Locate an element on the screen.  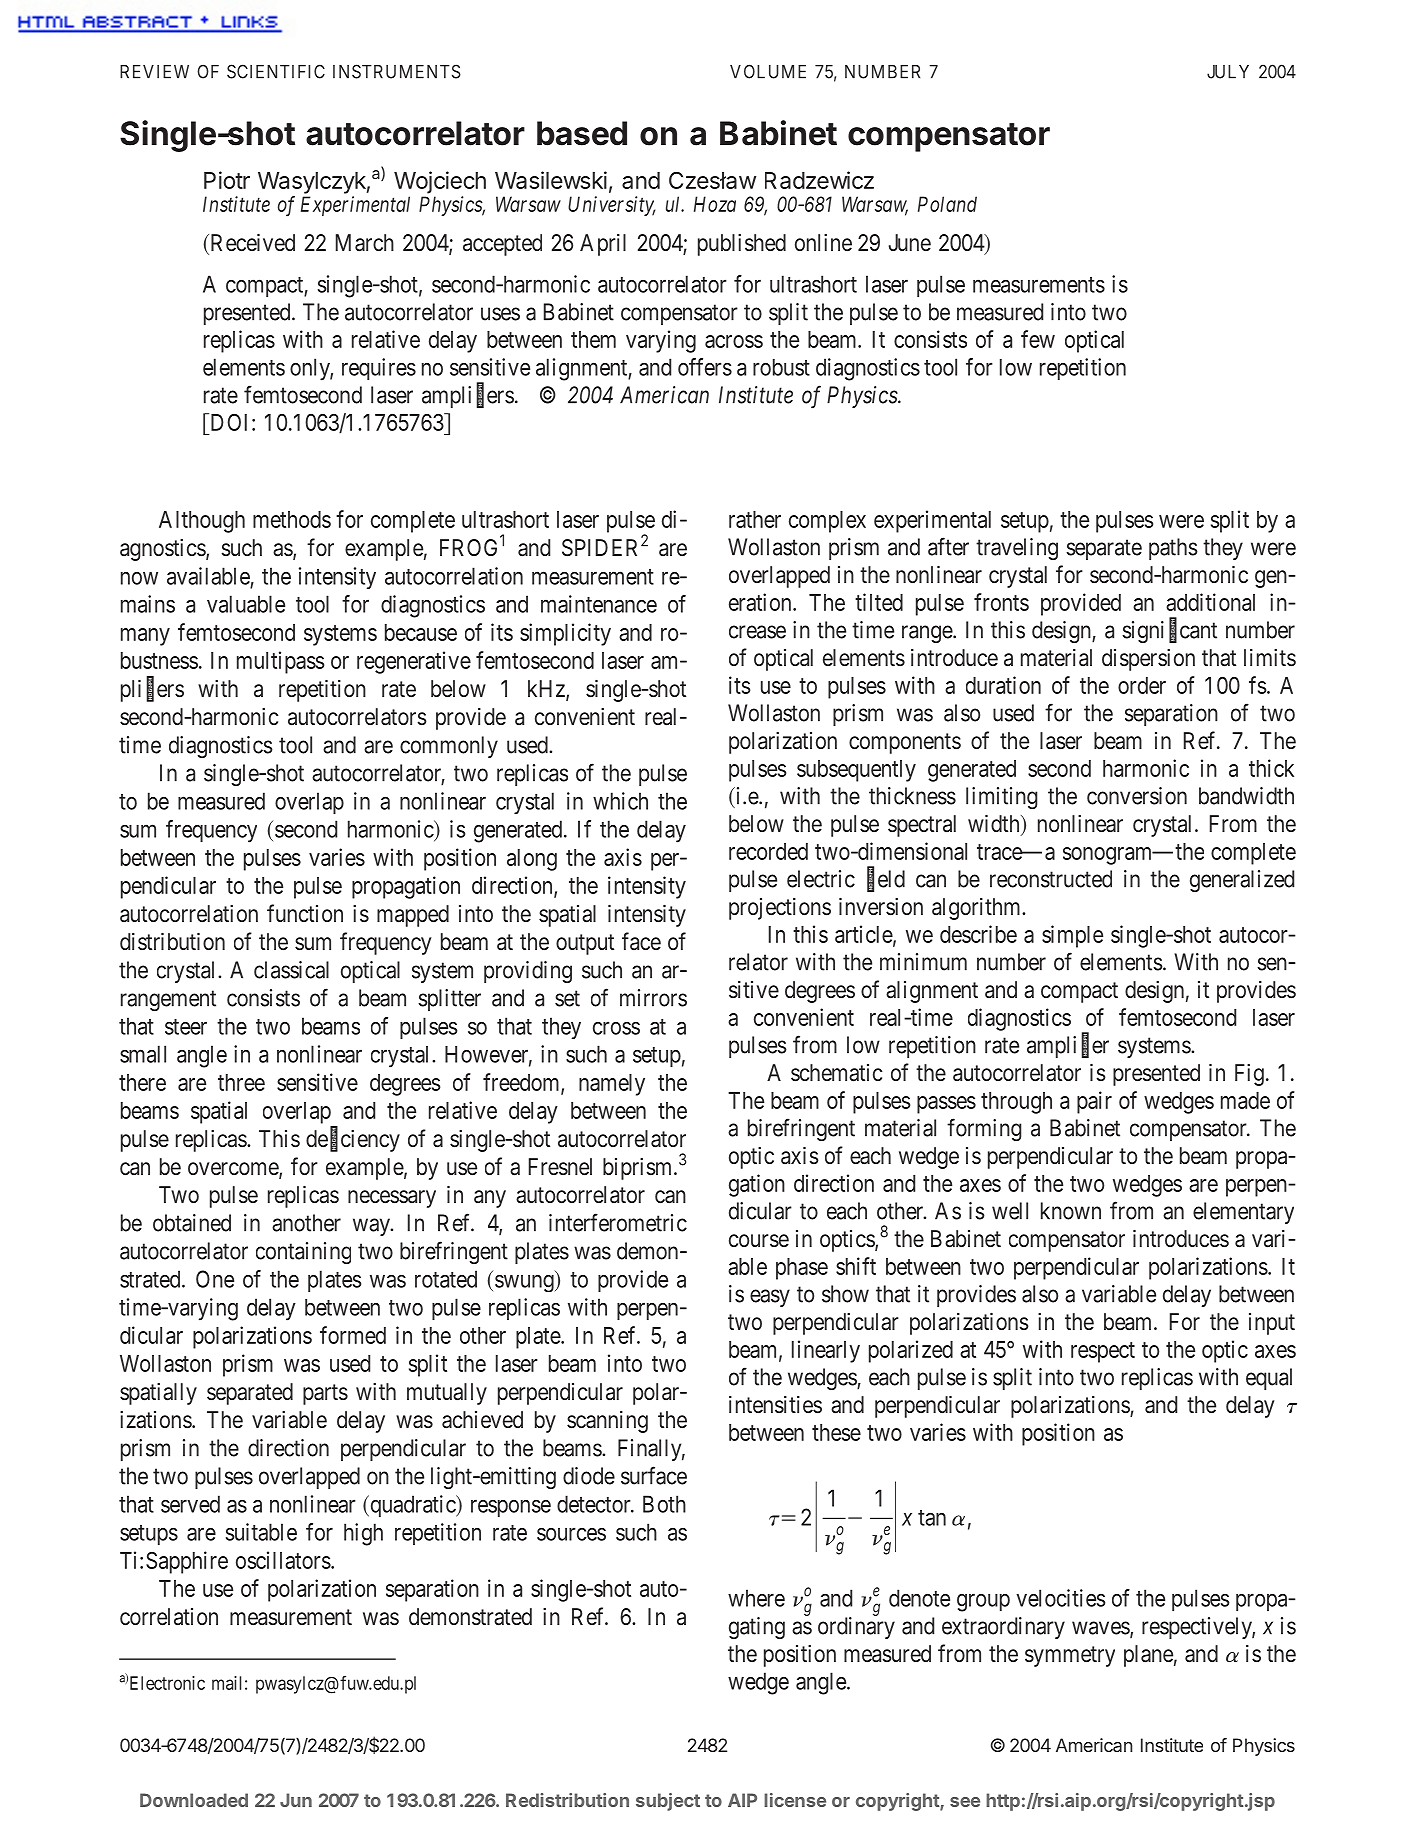
JULY is located at coordinates (1228, 72).
